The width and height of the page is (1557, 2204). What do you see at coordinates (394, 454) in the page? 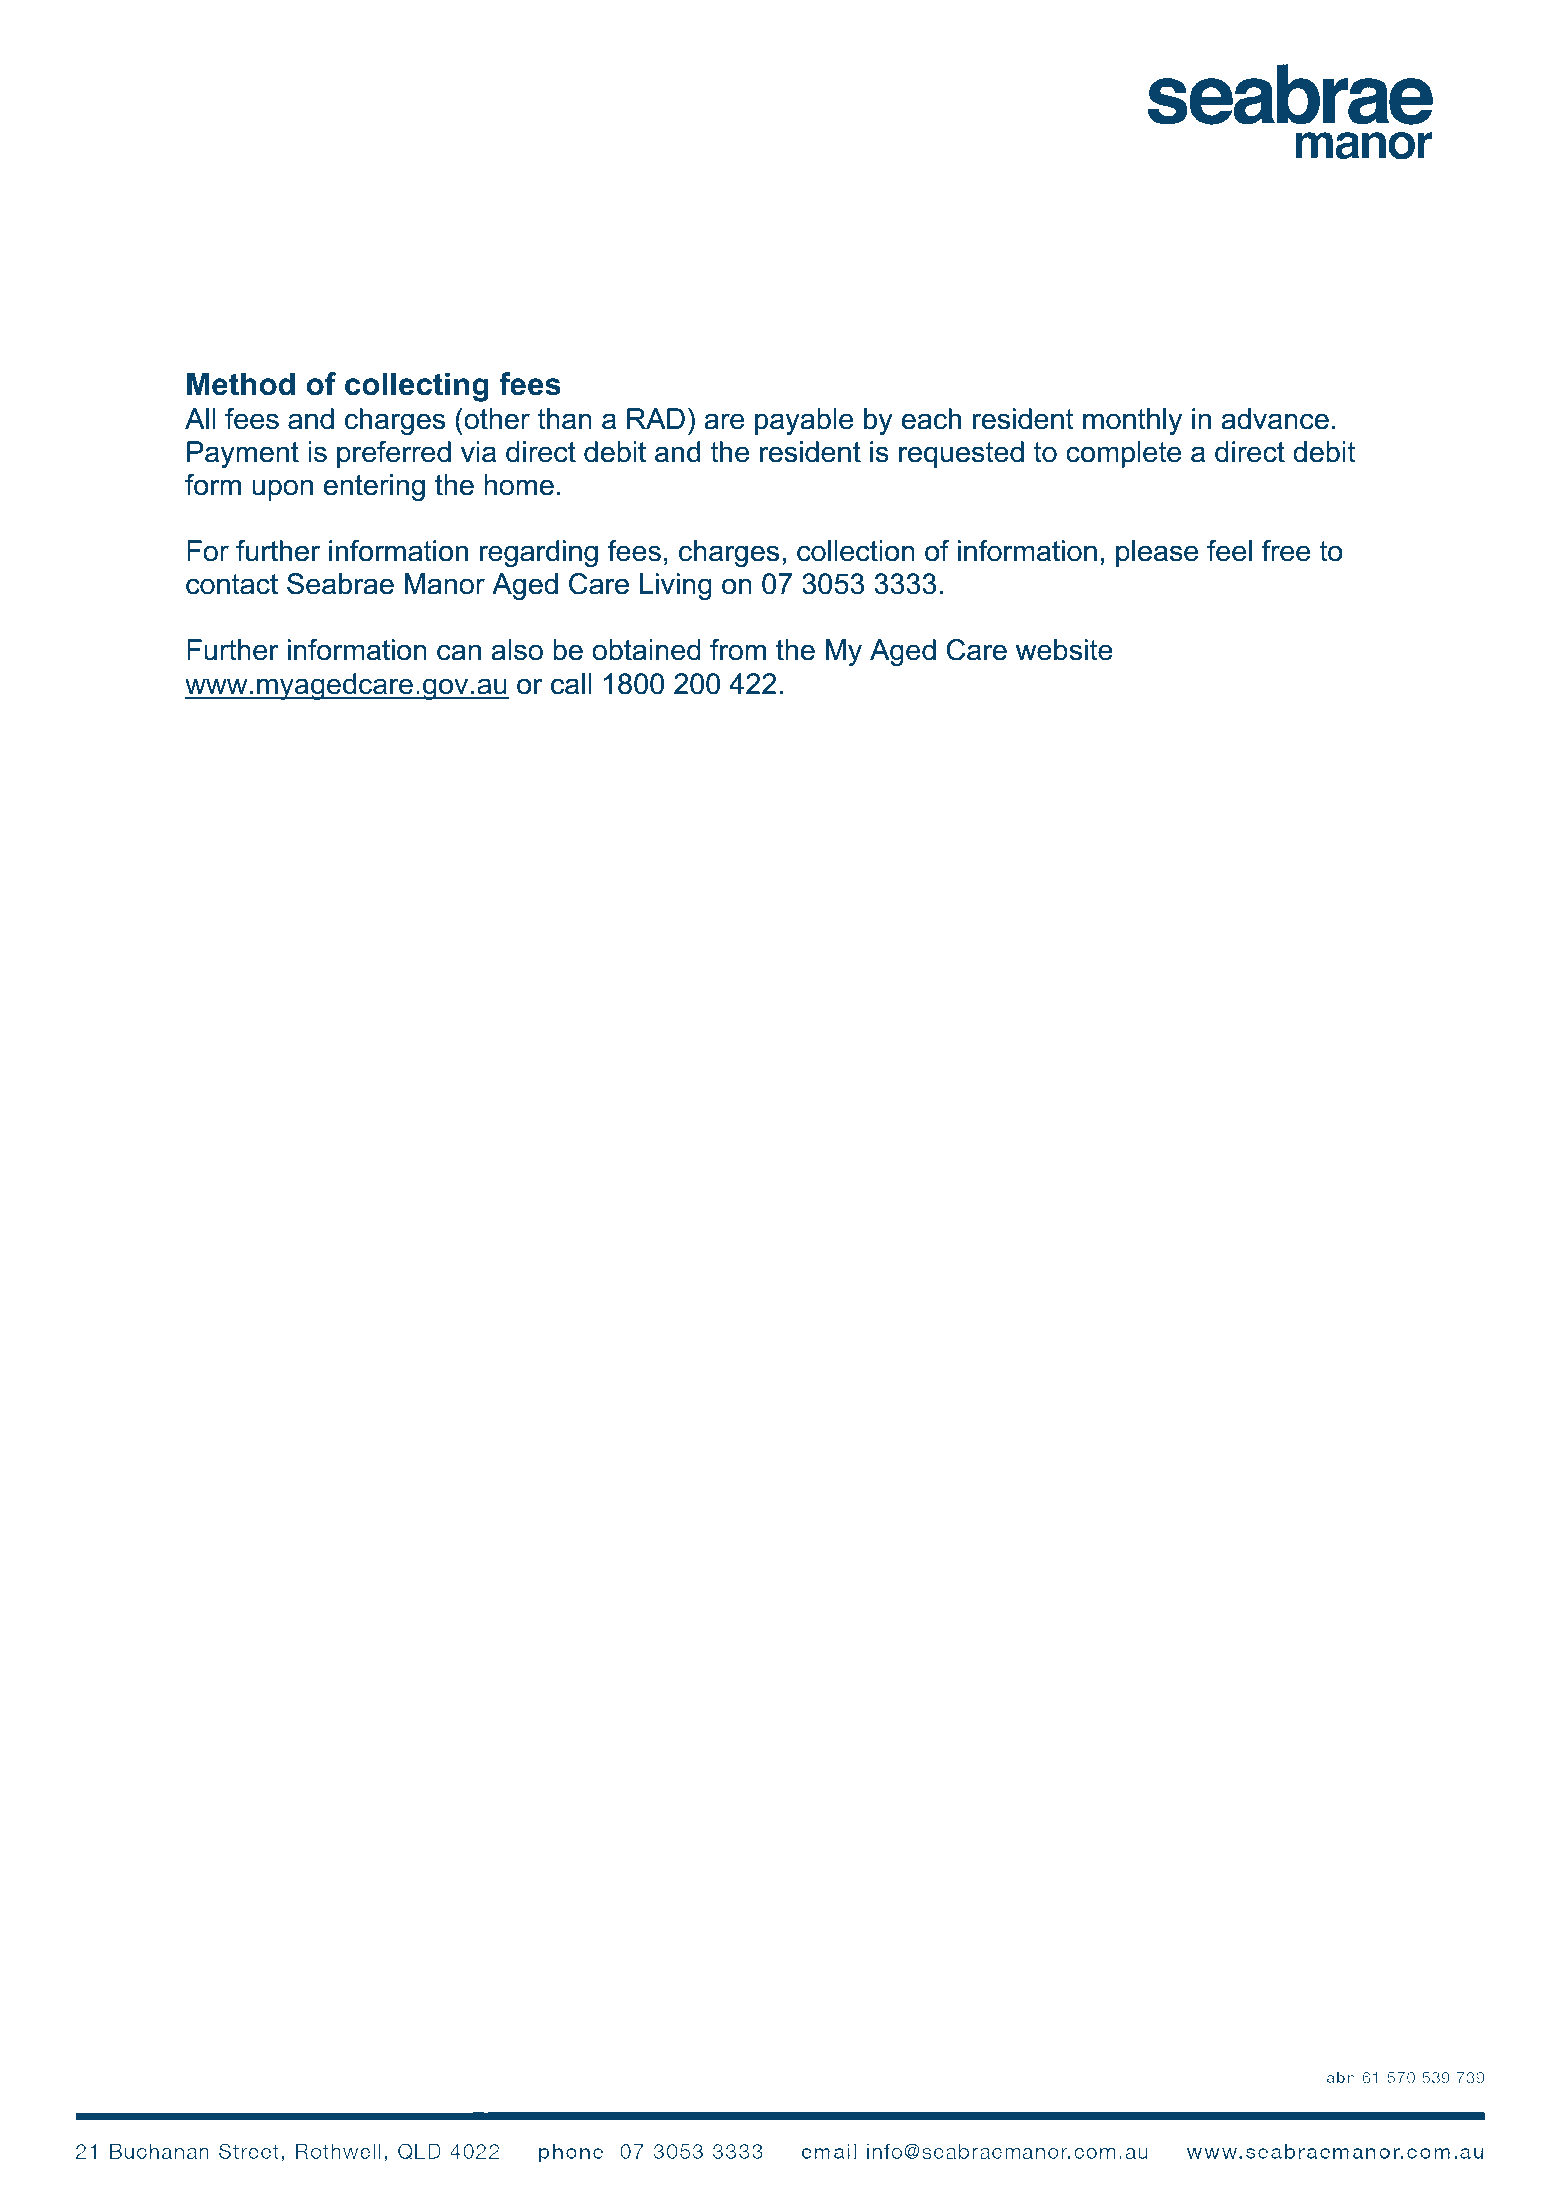
I see `preferred` at bounding box center [394, 454].
